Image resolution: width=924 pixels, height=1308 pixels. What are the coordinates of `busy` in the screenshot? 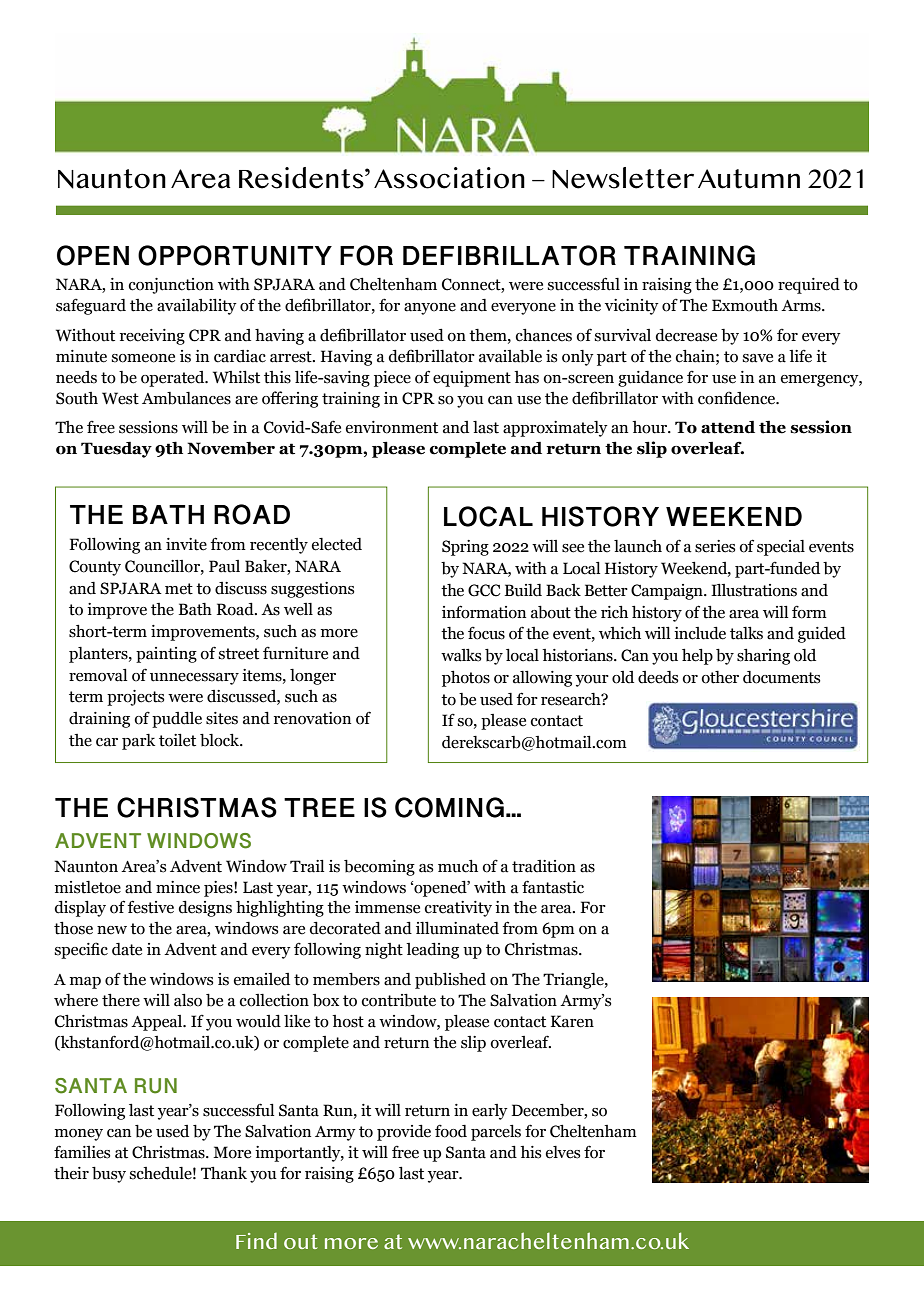 It's located at (109, 1175).
